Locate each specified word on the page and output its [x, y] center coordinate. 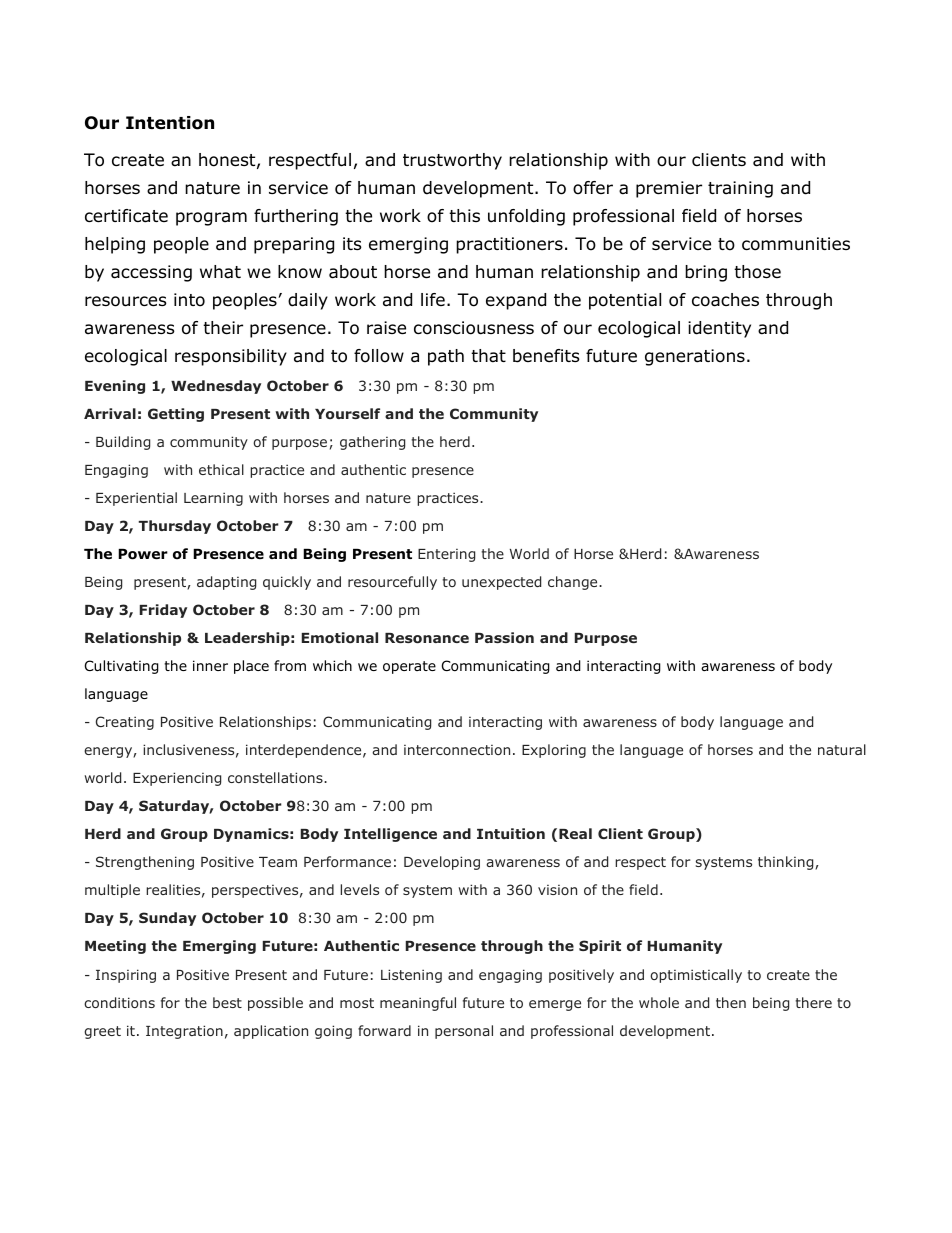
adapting [226, 583]
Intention [170, 123]
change [574, 583]
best [227, 1002]
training [740, 189]
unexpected [501, 583]
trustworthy [452, 161]
